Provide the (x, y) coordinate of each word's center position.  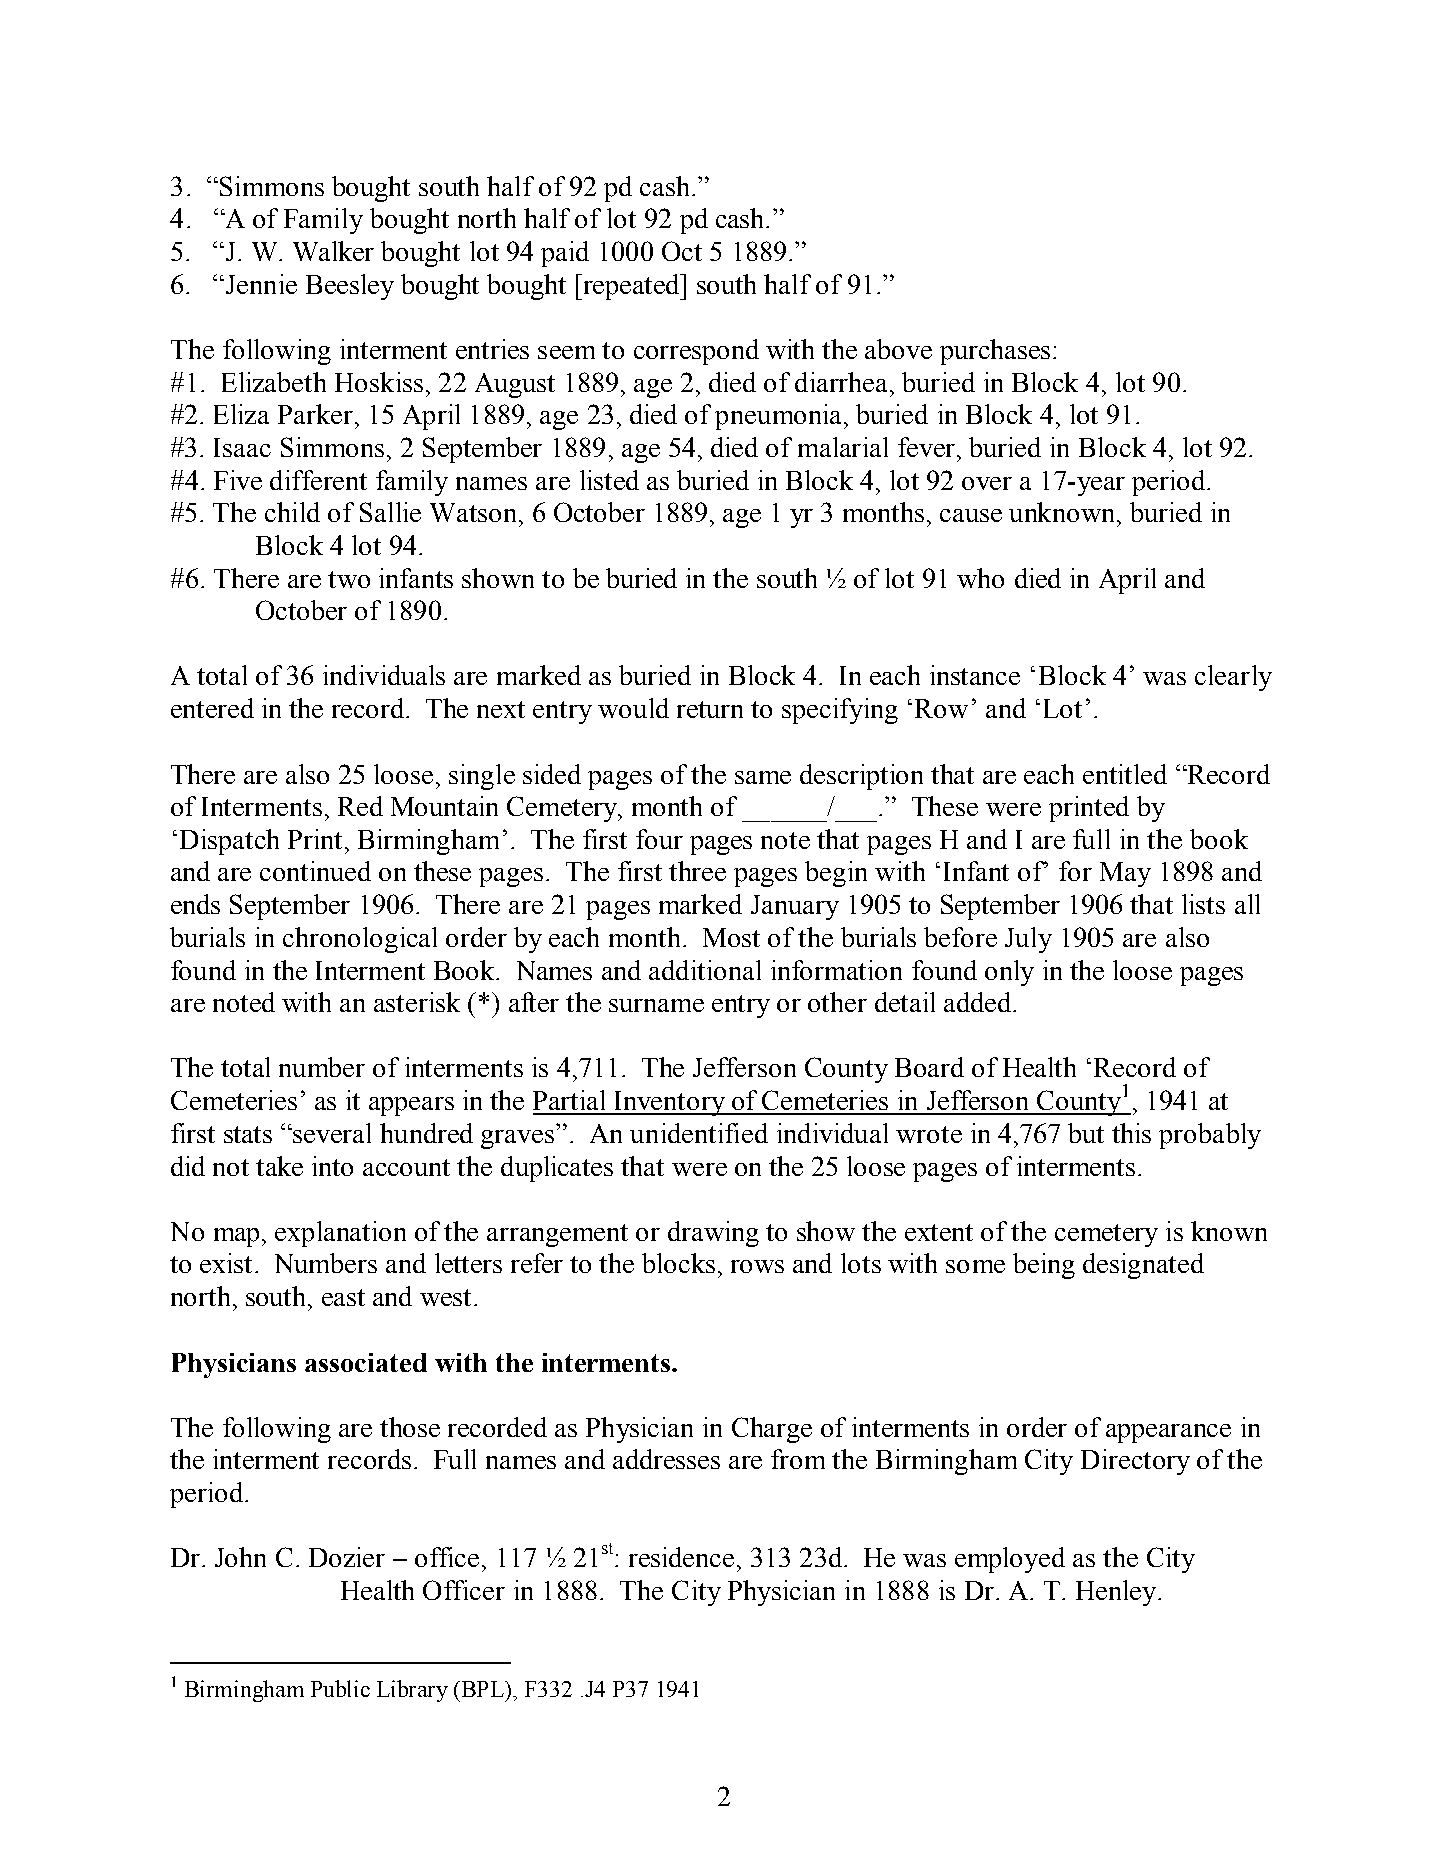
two (349, 579)
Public (340, 1688)
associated (366, 1362)
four (659, 839)
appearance (1168, 1433)
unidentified (699, 1133)
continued (315, 871)
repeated (632, 287)
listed (609, 480)
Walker (333, 251)
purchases (995, 352)
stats (248, 1134)
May (1125, 874)
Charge (772, 1430)
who (980, 578)
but (1086, 1133)
